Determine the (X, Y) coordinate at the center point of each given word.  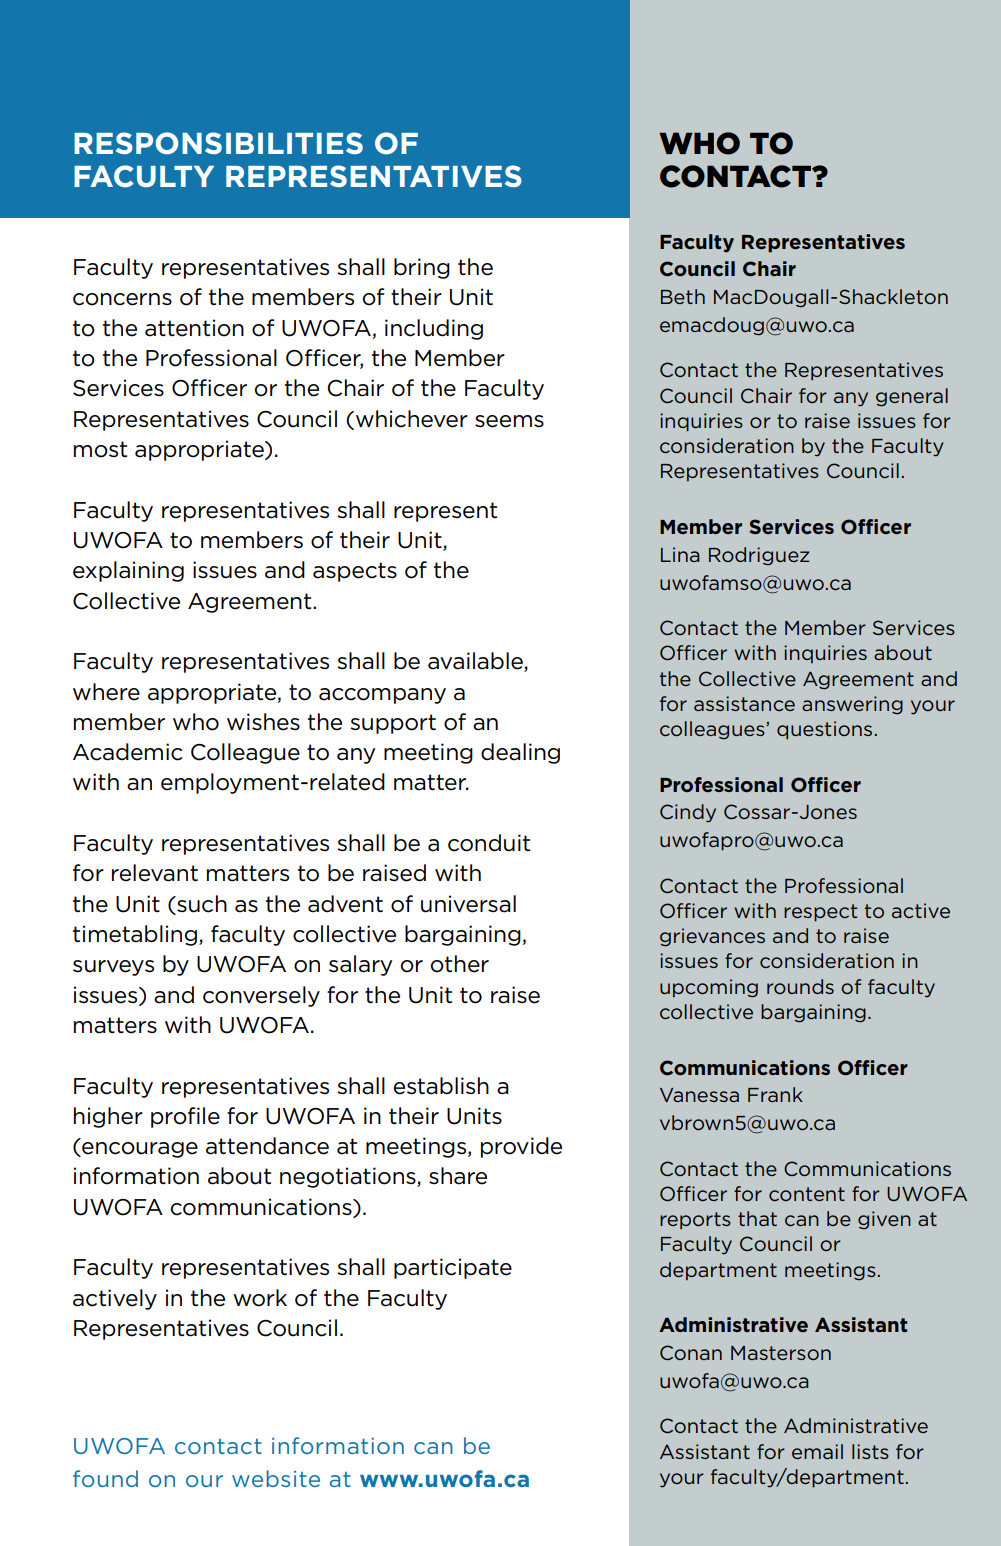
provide (521, 1147)
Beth (683, 296)
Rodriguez (759, 556)
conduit (489, 843)
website (276, 1478)
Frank (775, 1094)
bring (422, 268)
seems (509, 421)
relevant (155, 873)
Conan (691, 1352)
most (100, 449)
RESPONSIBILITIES (218, 143)
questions (824, 730)
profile (185, 1117)
